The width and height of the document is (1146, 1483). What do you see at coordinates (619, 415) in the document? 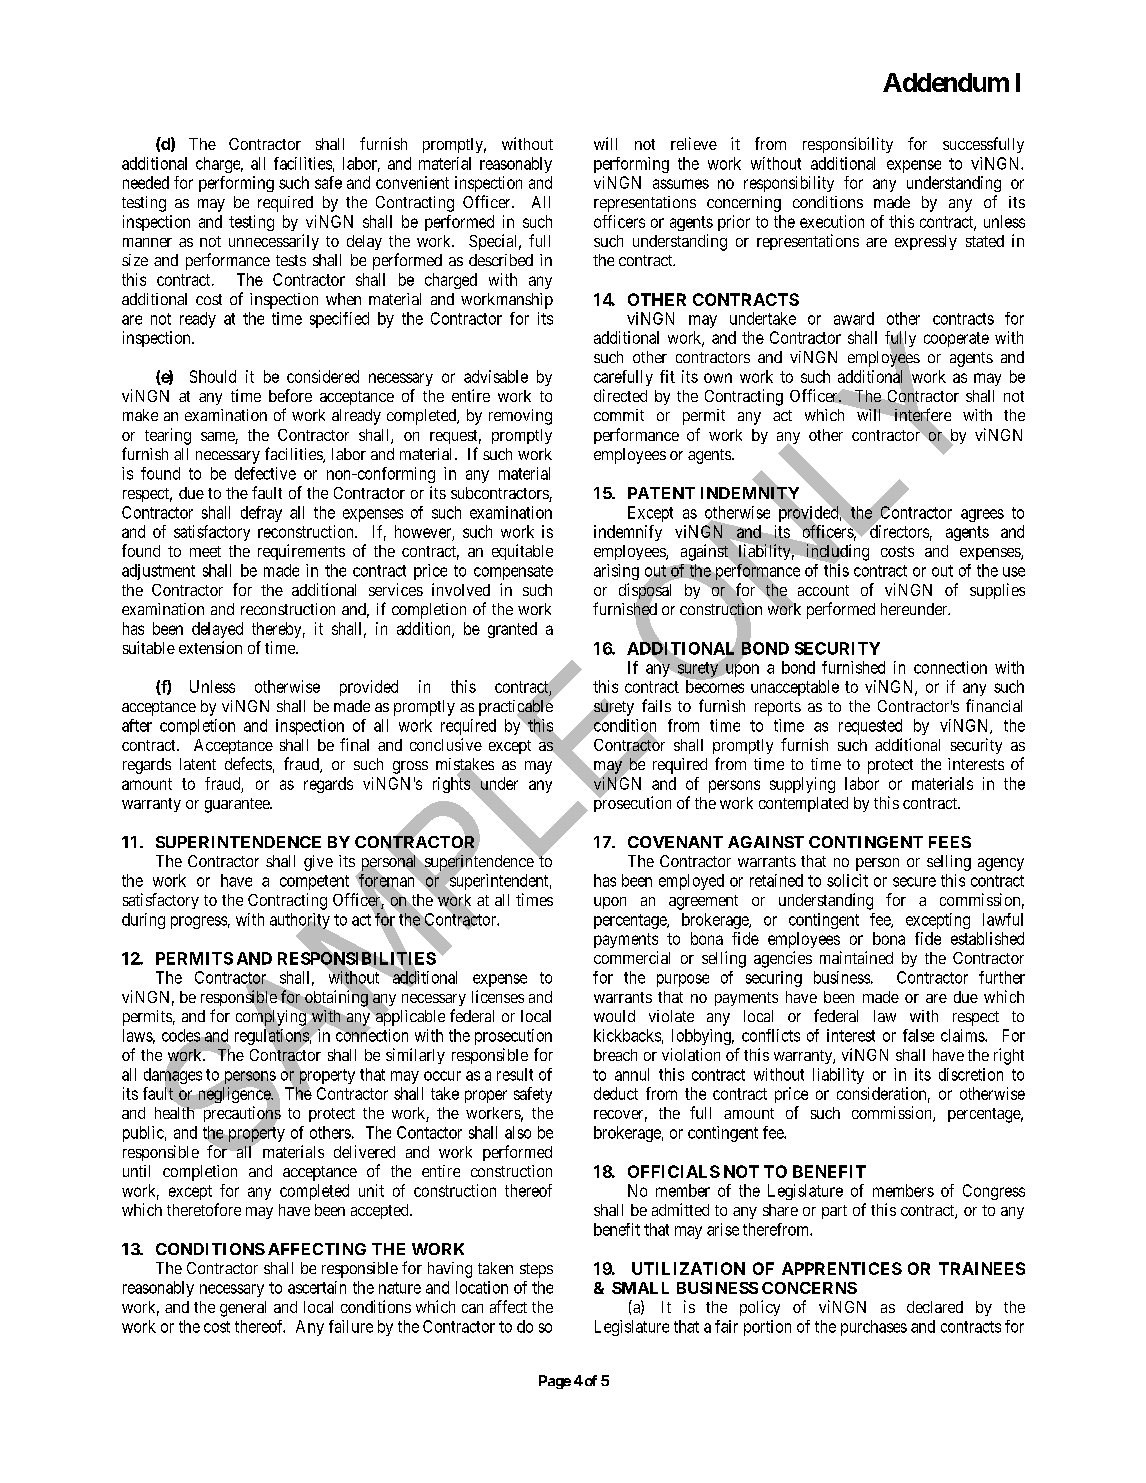
I see `commit` at bounding box center [619, 415].
